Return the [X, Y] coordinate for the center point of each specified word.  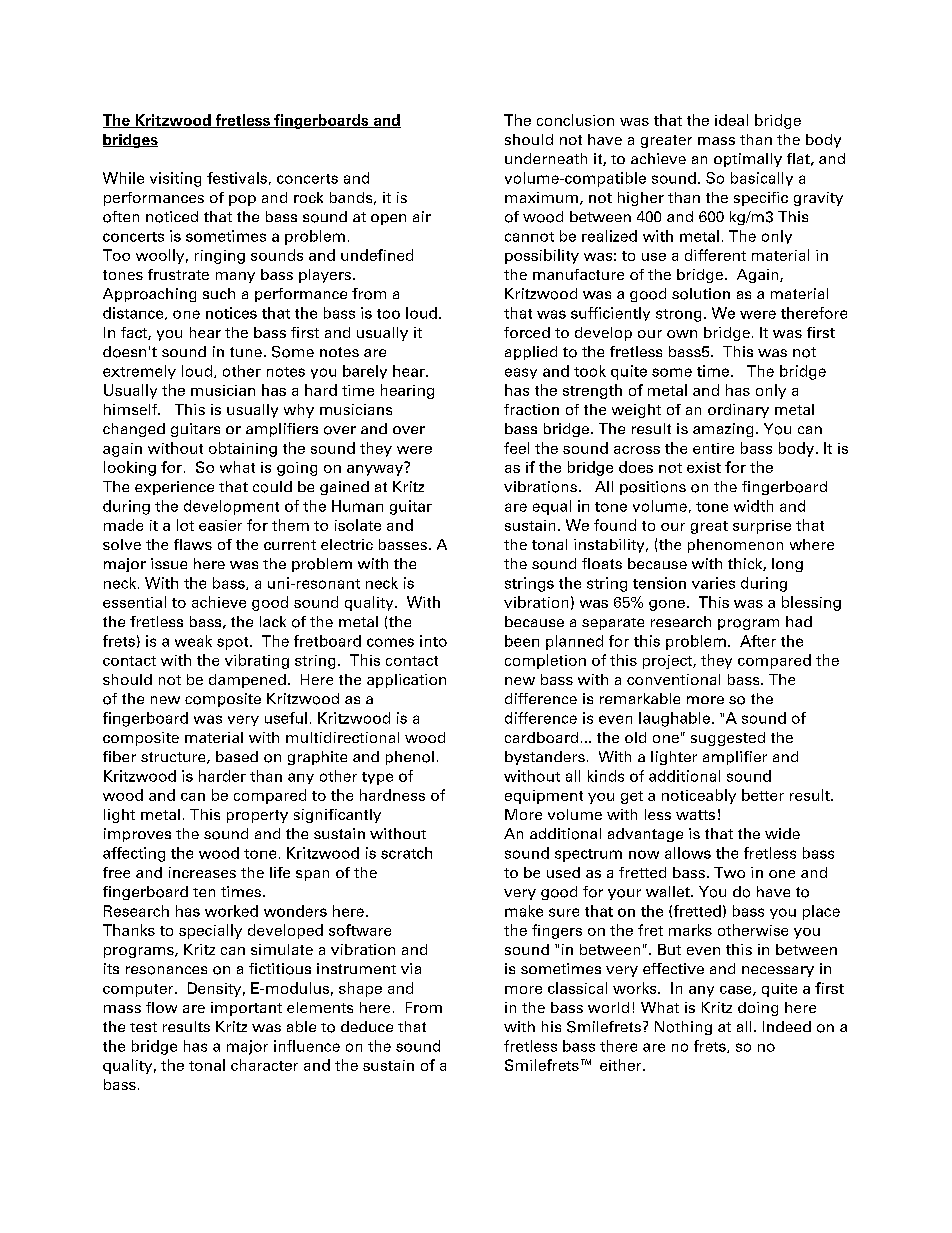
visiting [175, 179]
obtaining [243, 449]
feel [516, 448]
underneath [546, 158]
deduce [367, 1026]
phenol [410, 758]
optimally [748, 160]
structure [174, 758]
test [143, 1027]
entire [713, 448]
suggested [728, 739]
